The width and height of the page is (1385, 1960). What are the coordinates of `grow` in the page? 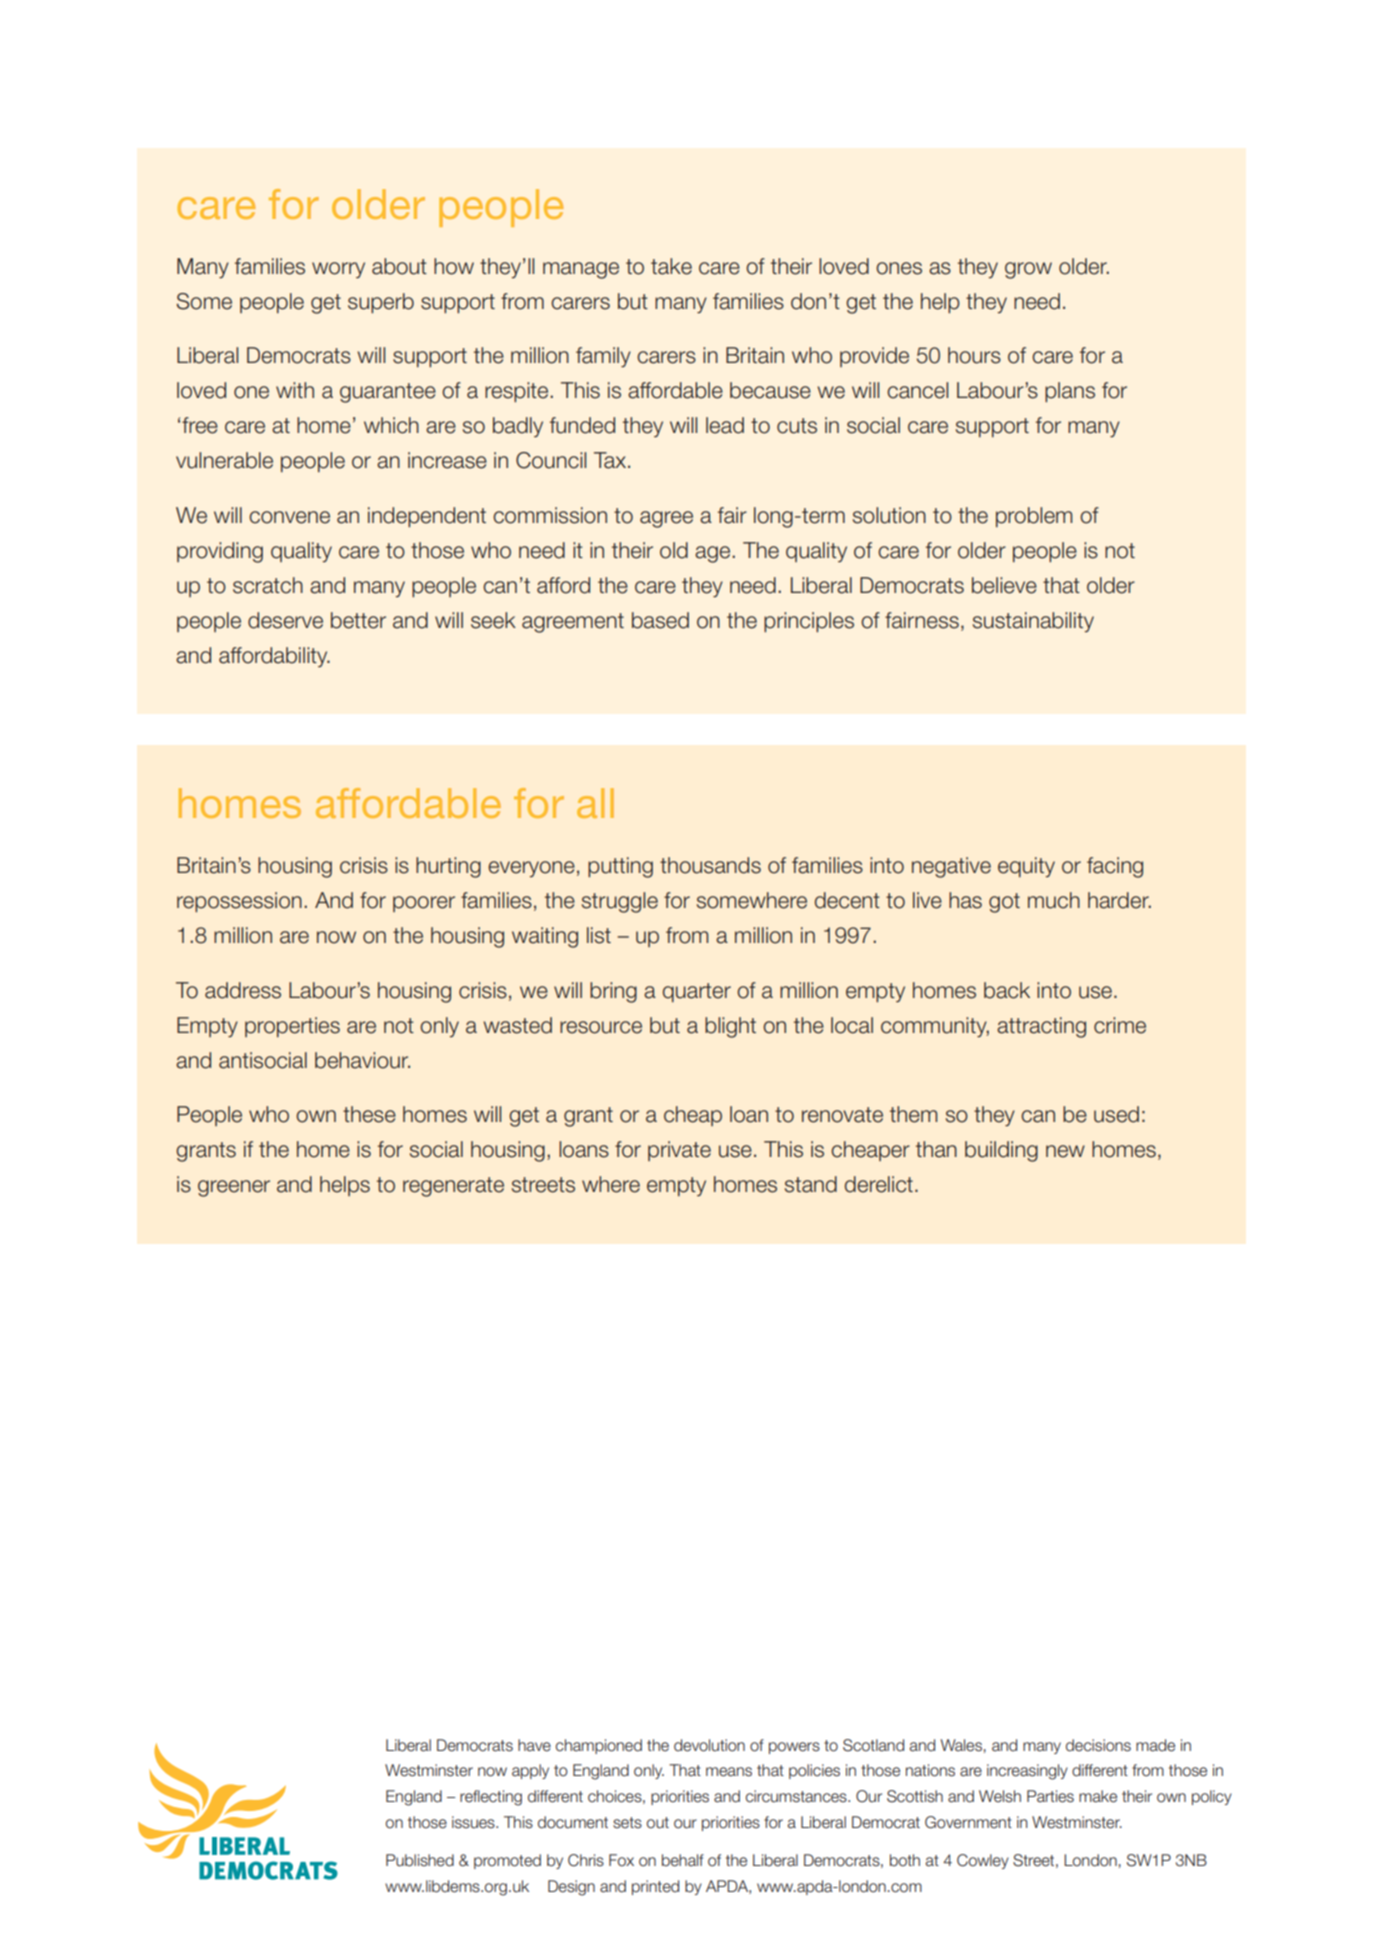 It's located at (1028, 270).
